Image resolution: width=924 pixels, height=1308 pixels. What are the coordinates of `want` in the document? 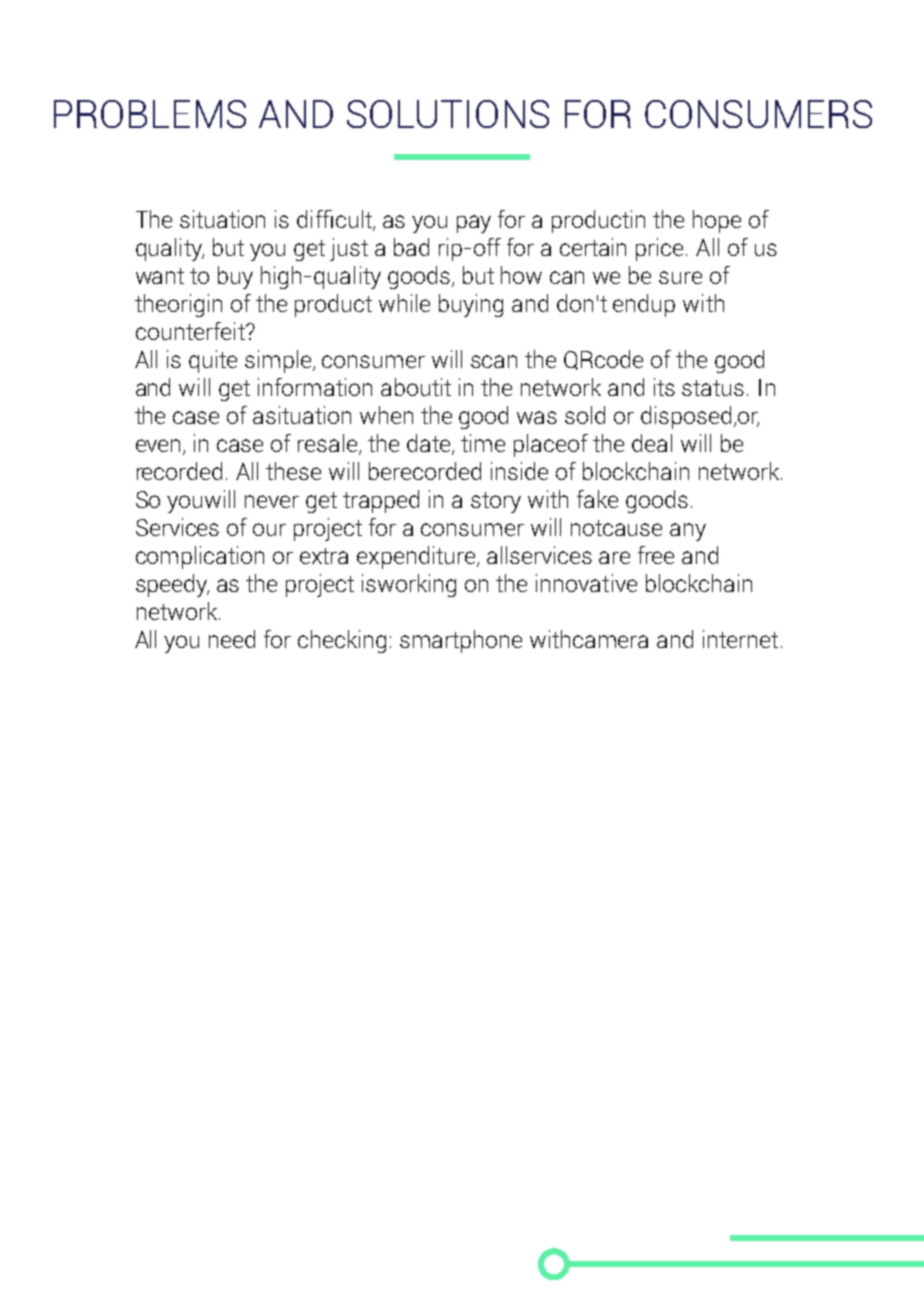 It's located at (160, 276).
